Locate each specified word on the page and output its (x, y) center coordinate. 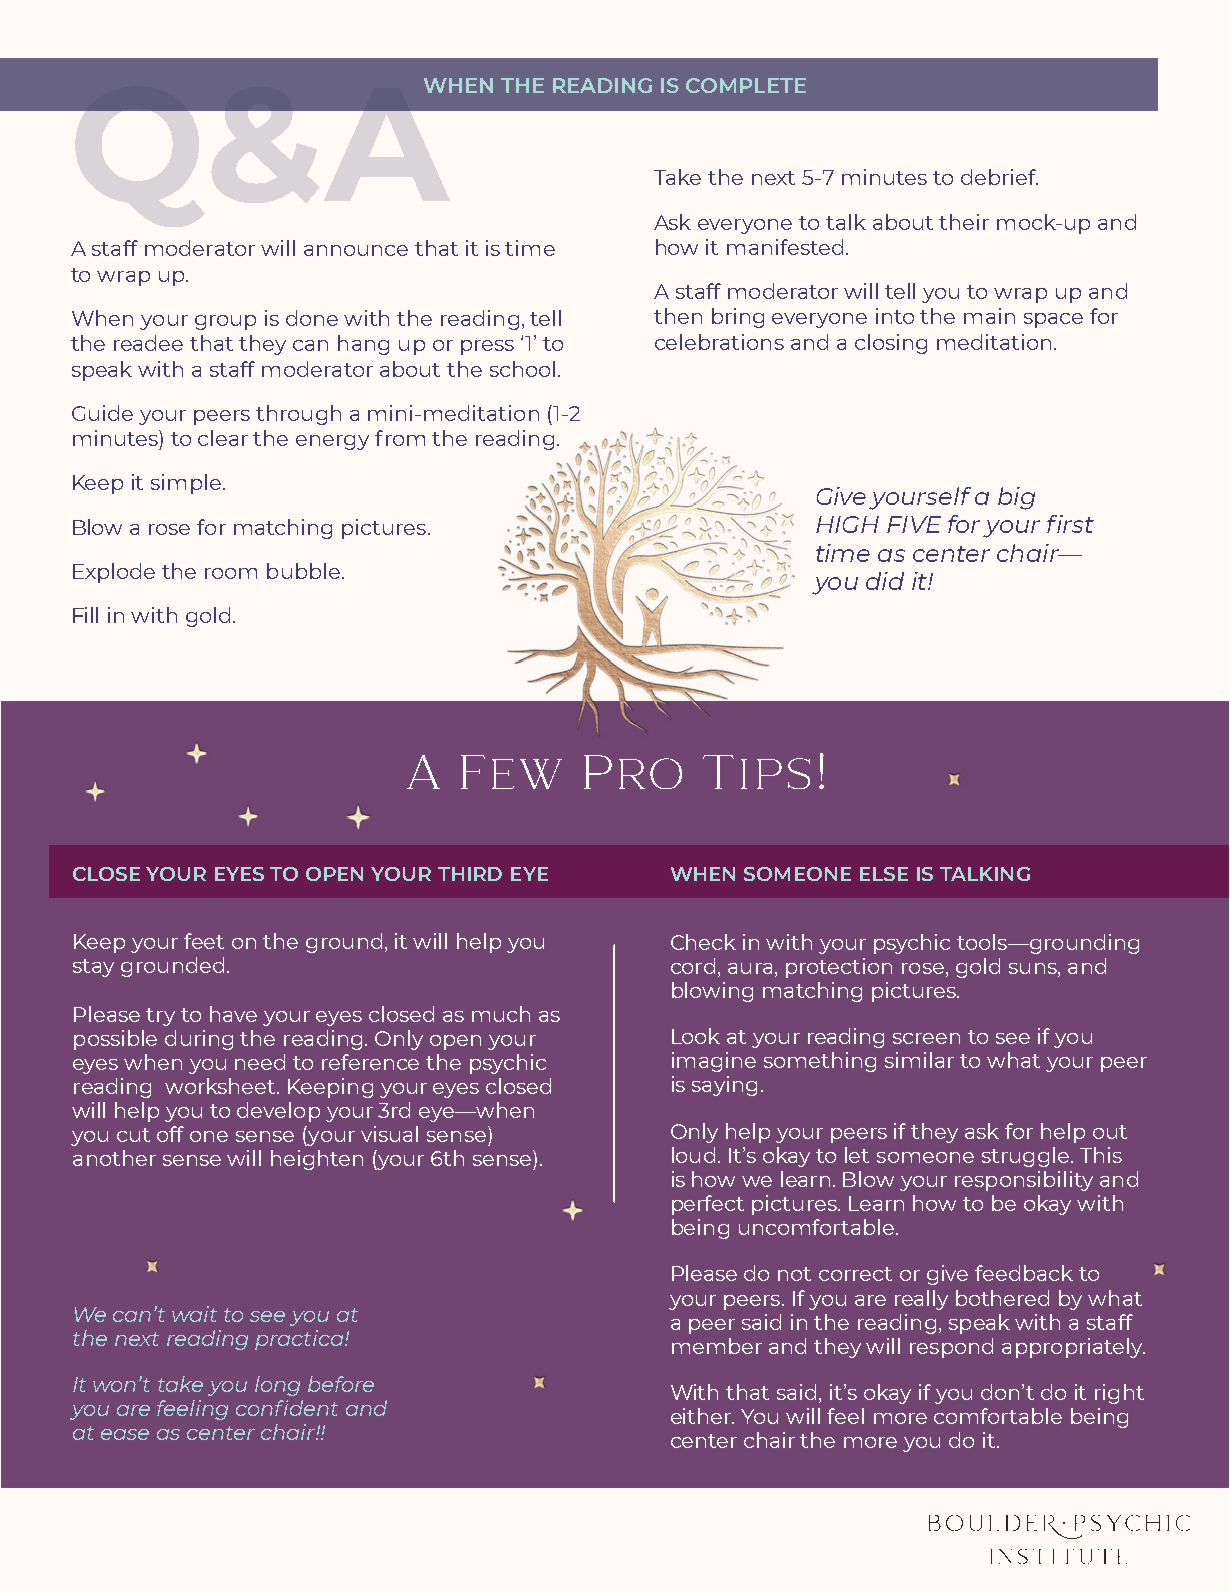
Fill (85, 615)
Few (511, 772)
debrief (999, 177)
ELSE (884, 874)
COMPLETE (746, 85)
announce (356, 250)
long (277, 1386)
